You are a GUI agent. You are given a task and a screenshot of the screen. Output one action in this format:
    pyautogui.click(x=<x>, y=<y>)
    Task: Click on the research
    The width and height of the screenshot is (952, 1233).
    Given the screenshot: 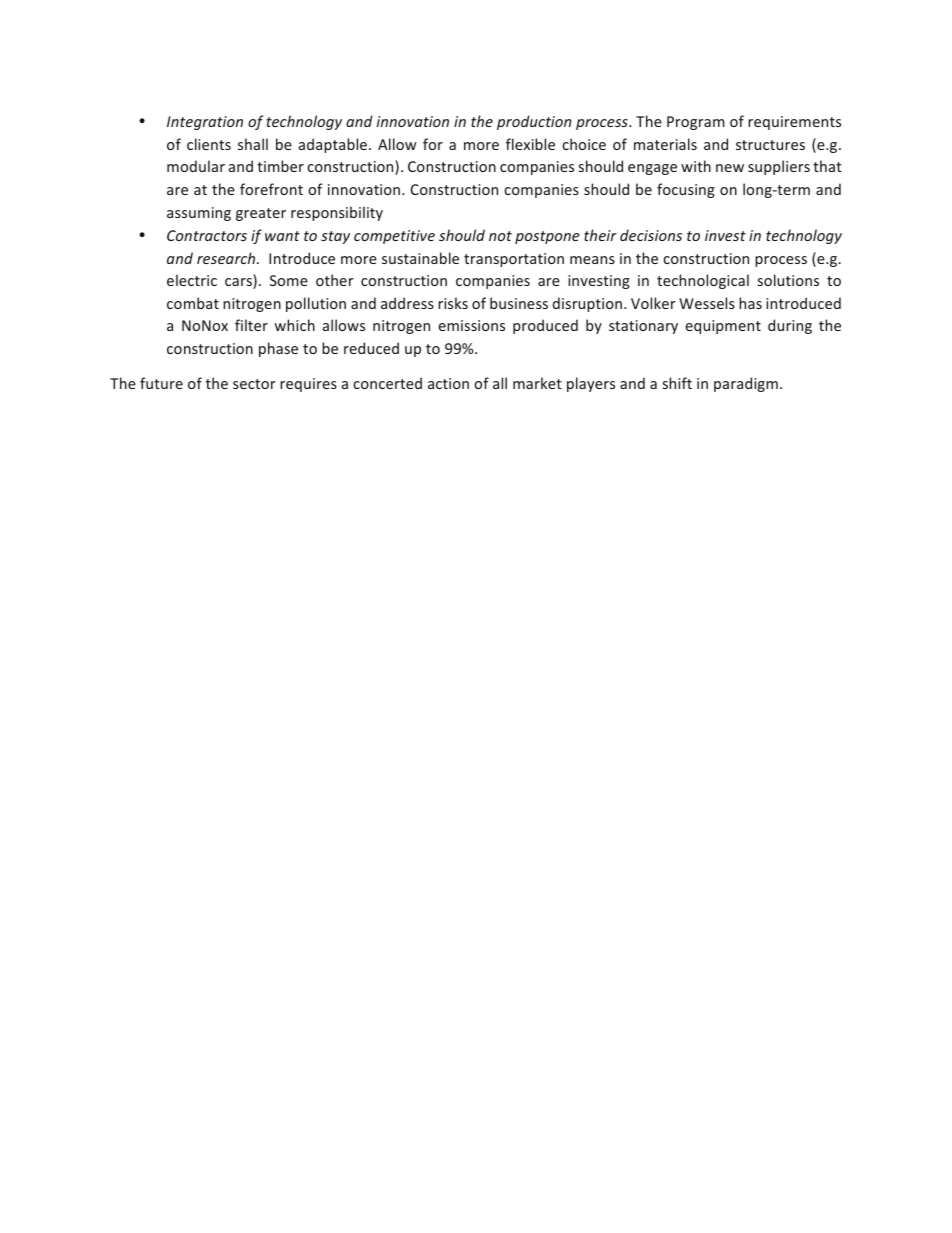 What is the action you would take?
    pyautogui.click(x=227, y=258)
